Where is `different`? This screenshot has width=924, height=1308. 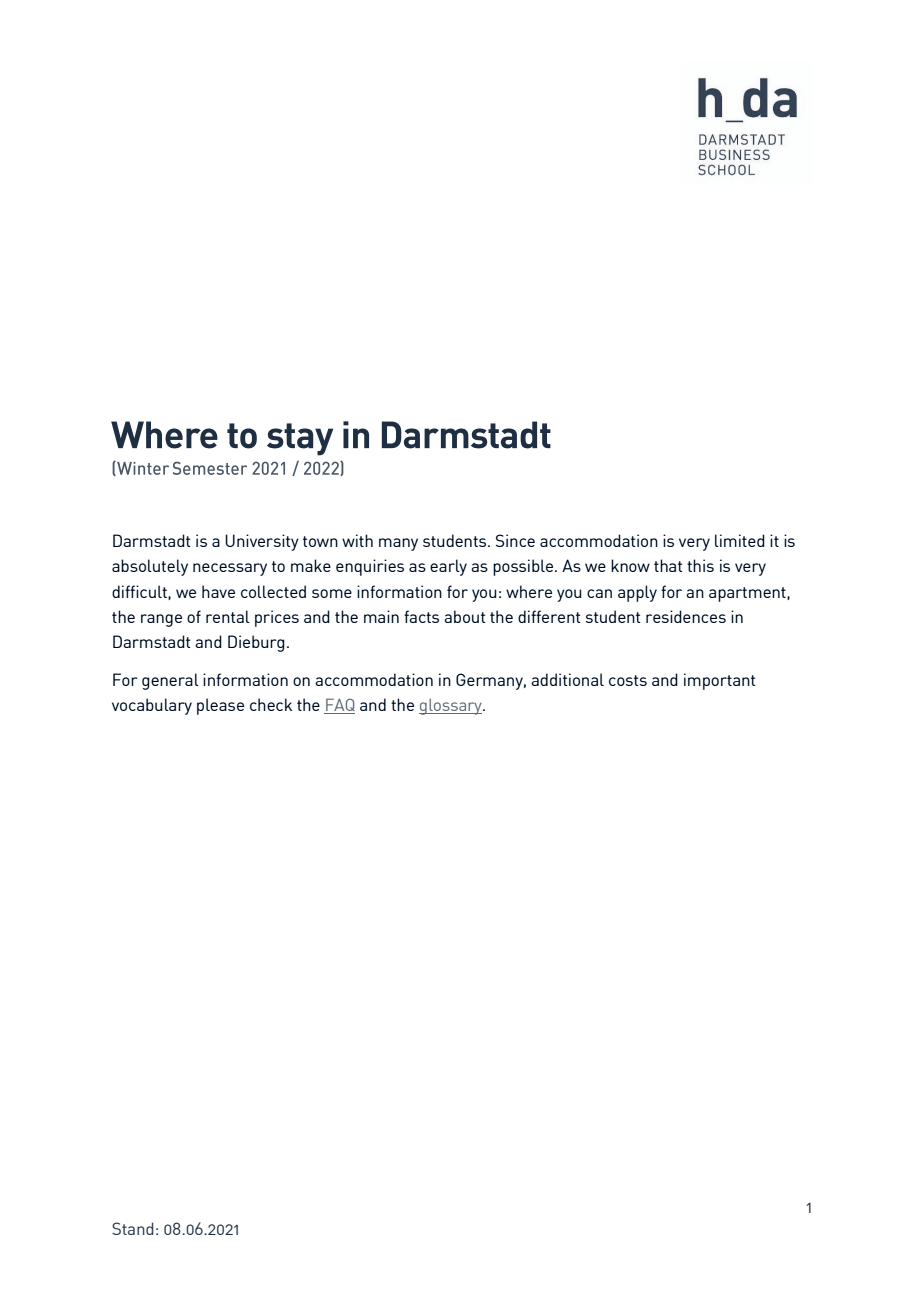 different is located at coordinates (549, 616).
